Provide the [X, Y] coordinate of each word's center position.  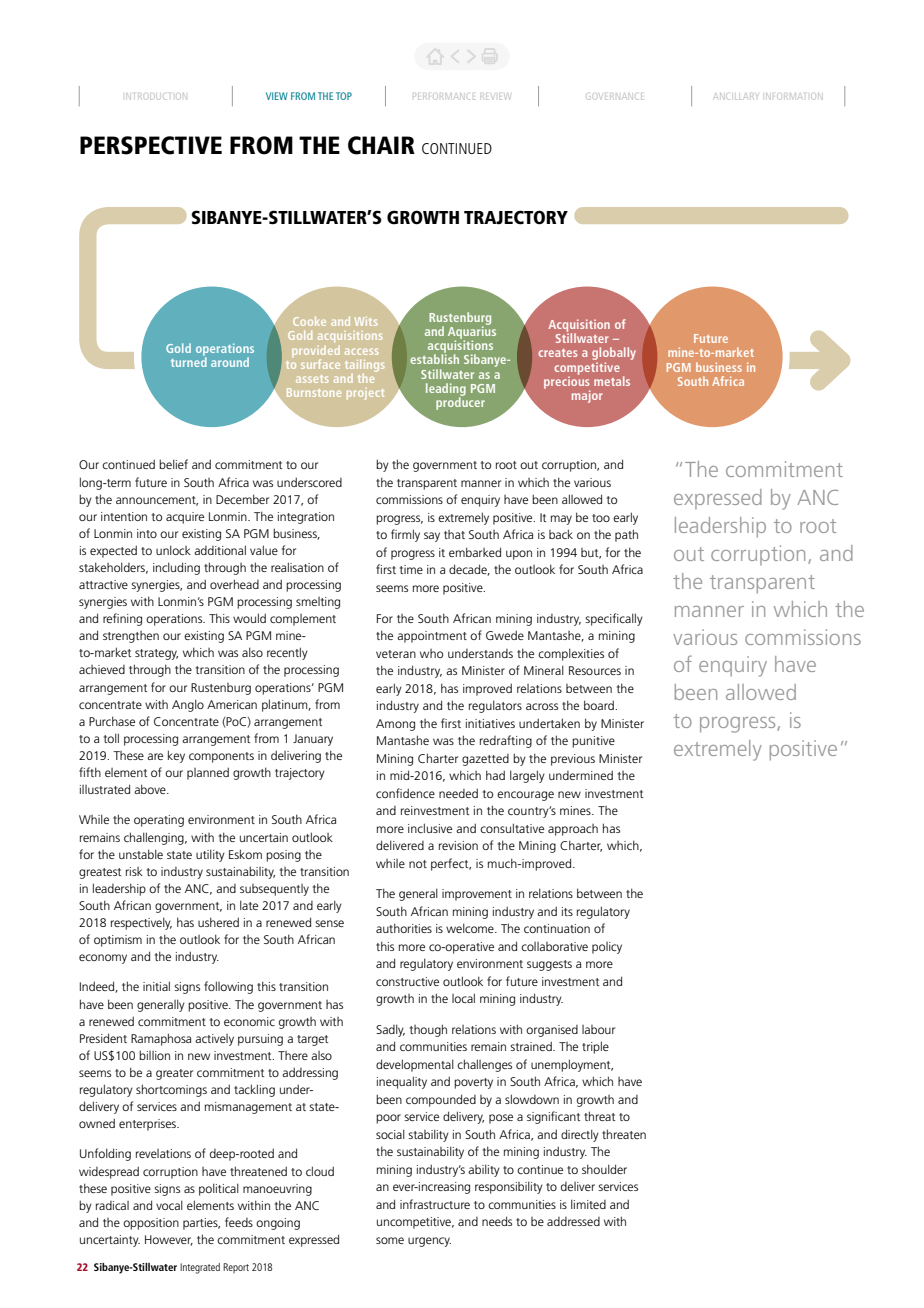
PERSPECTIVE [151, 145]
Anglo [188, 705]
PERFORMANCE [444, 96]
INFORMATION [792, 95]
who [431, 653]
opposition [151, 1224]
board [600, 705]
